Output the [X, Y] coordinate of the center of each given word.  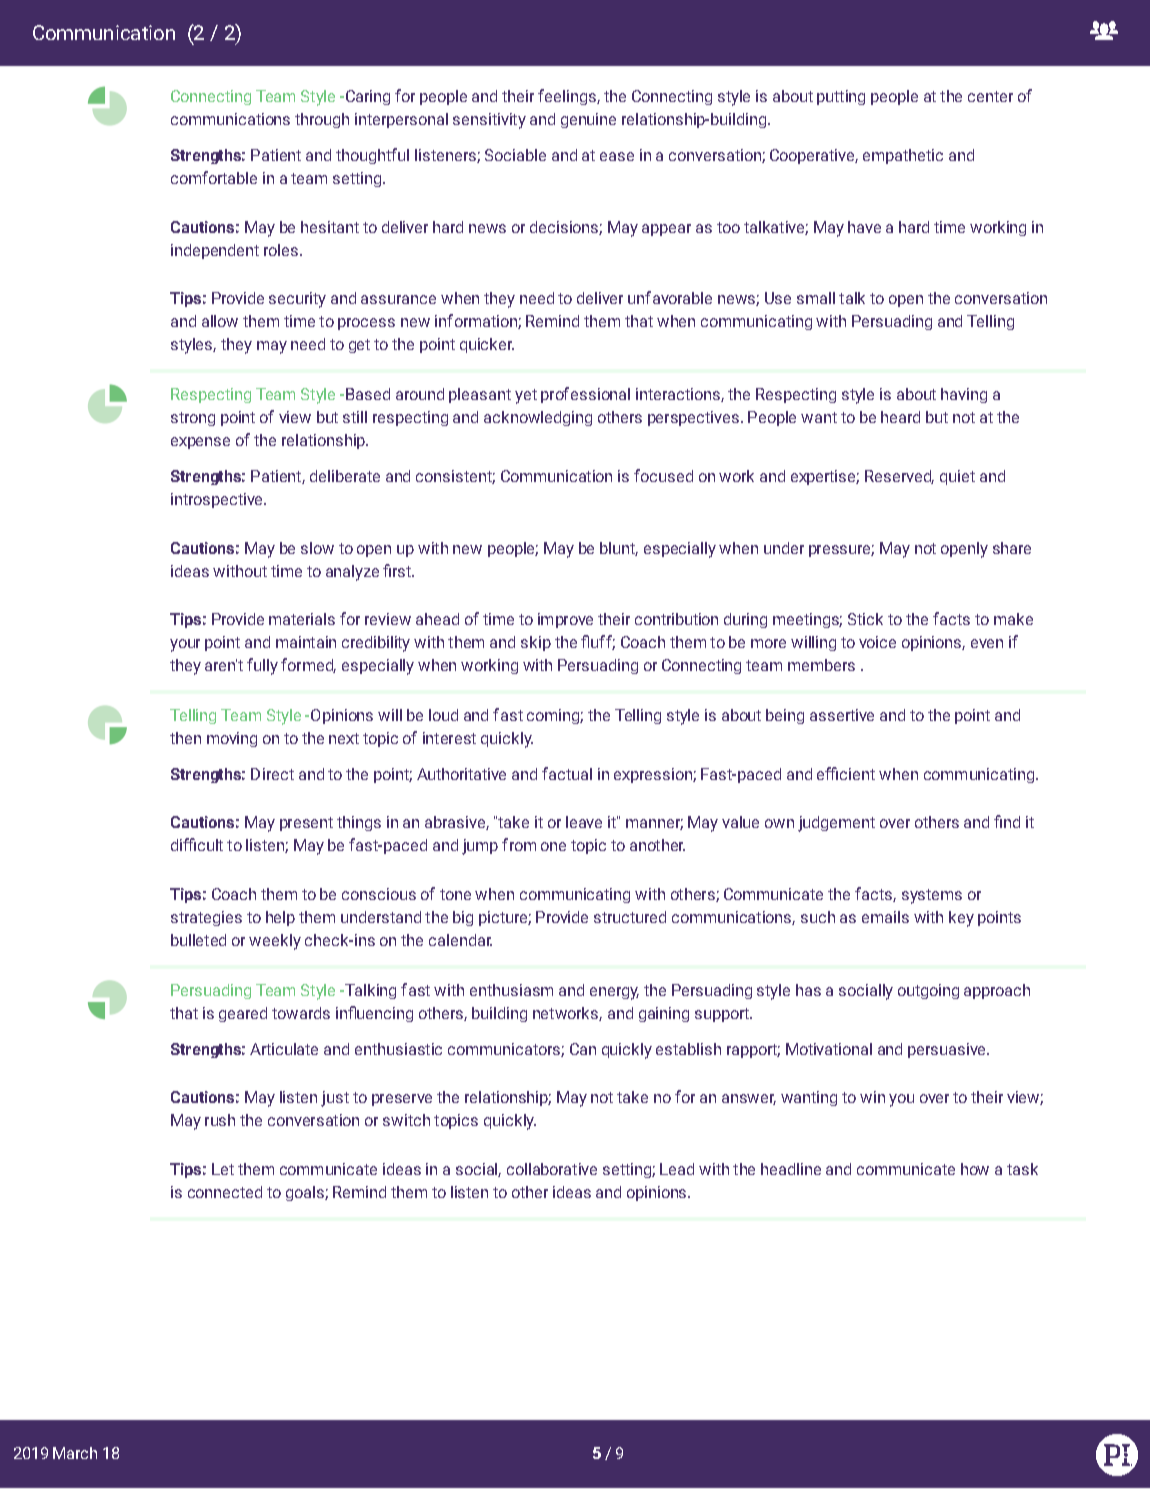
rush [220, 1120]
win [872, 1097]
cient [857, 774]
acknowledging [538, 418]
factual [567, 773]
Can [583, 1049]
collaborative [552, 1169]
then [185, 738]
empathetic [903, 156]
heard [900, 417]
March [75, 1453]
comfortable [214, 177]
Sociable [515, 155]
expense [200, 443]
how [975, 1169]
